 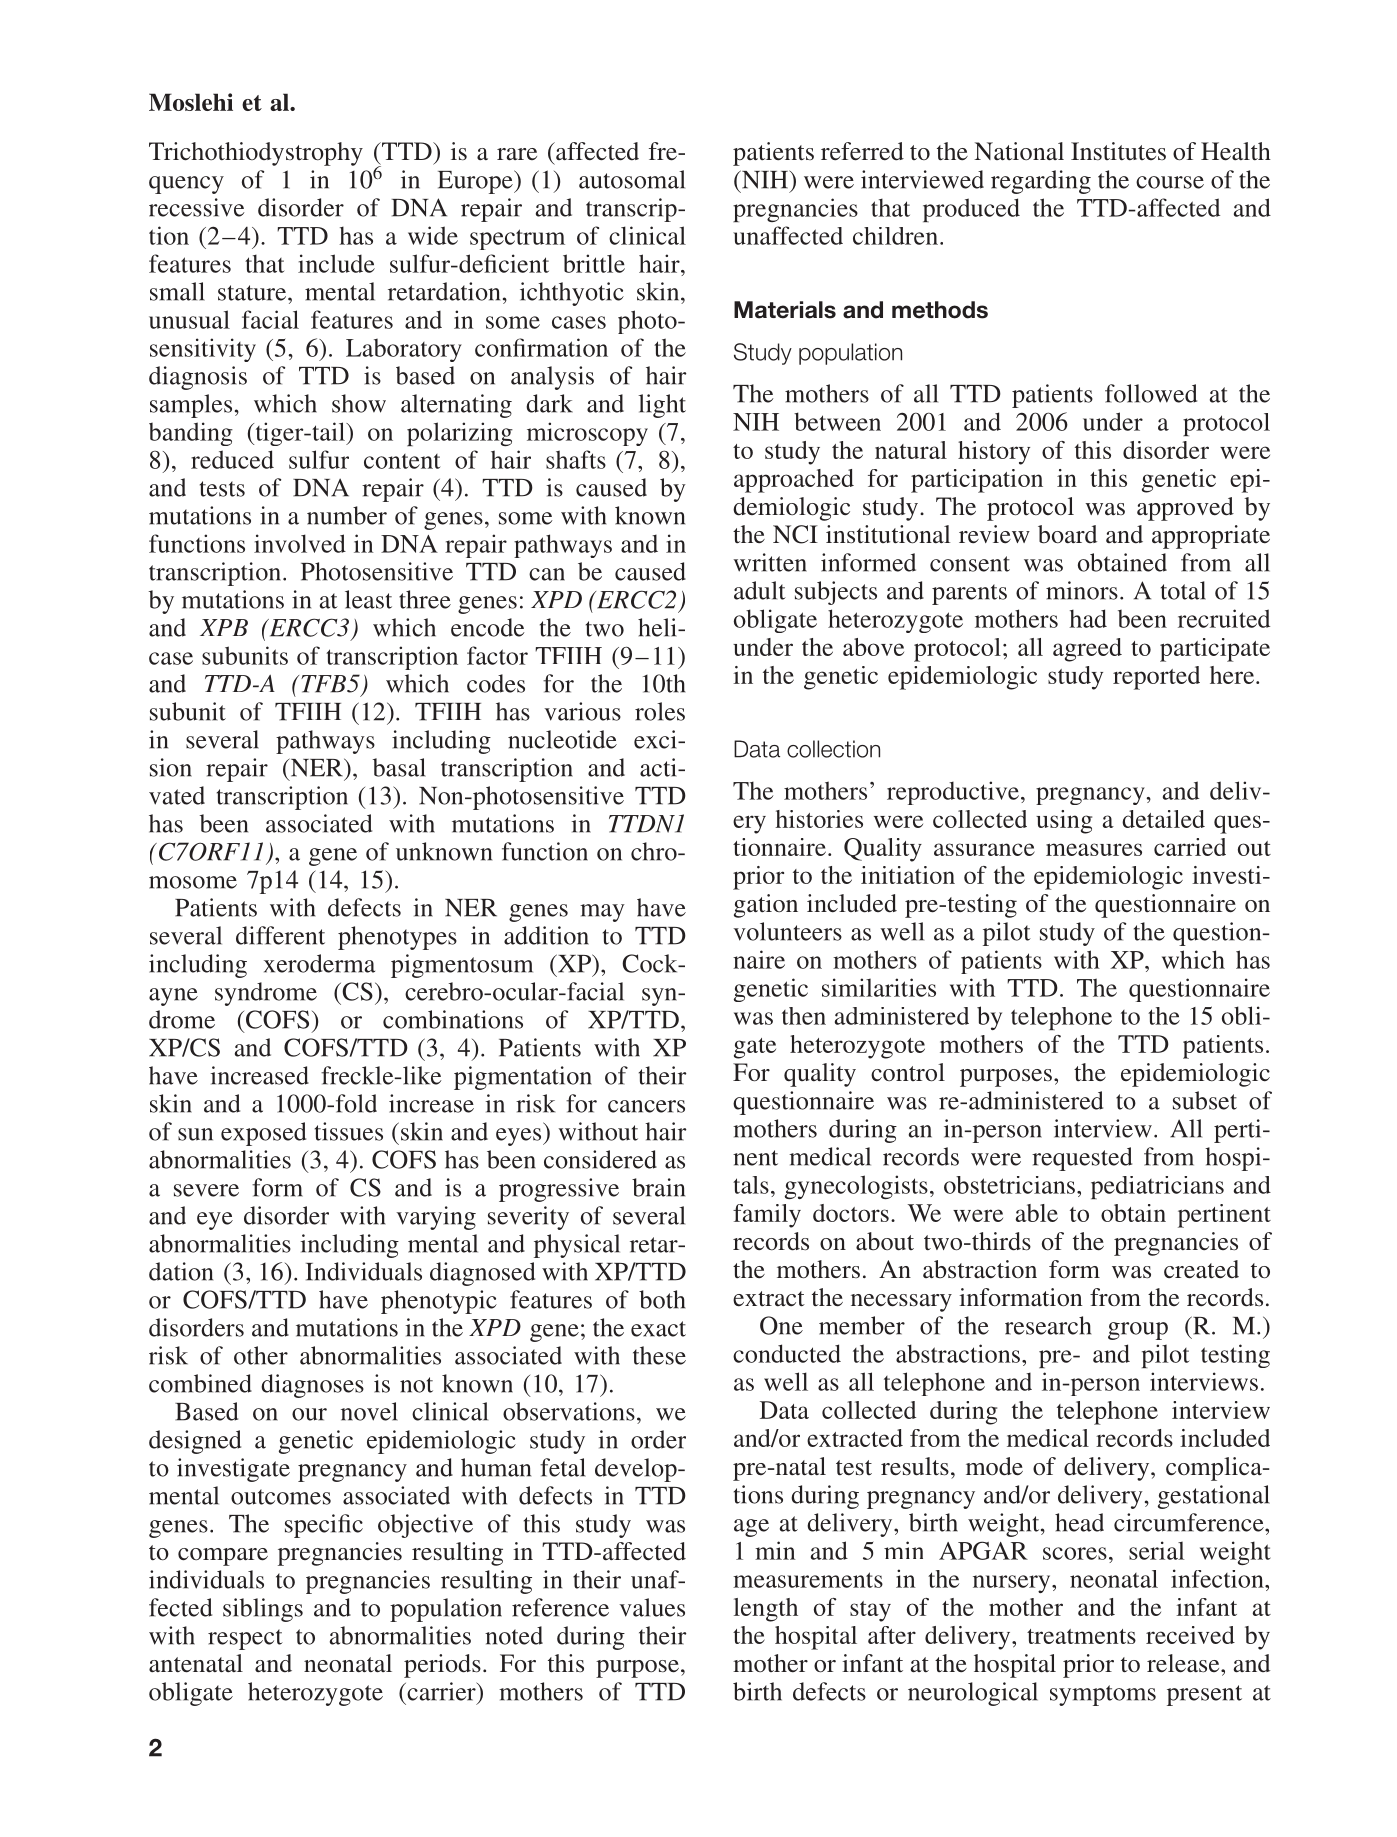 What do you see at coordinates (197, 207) in the screenshot?
I see `recessive` at bounding box center [197, 207].
